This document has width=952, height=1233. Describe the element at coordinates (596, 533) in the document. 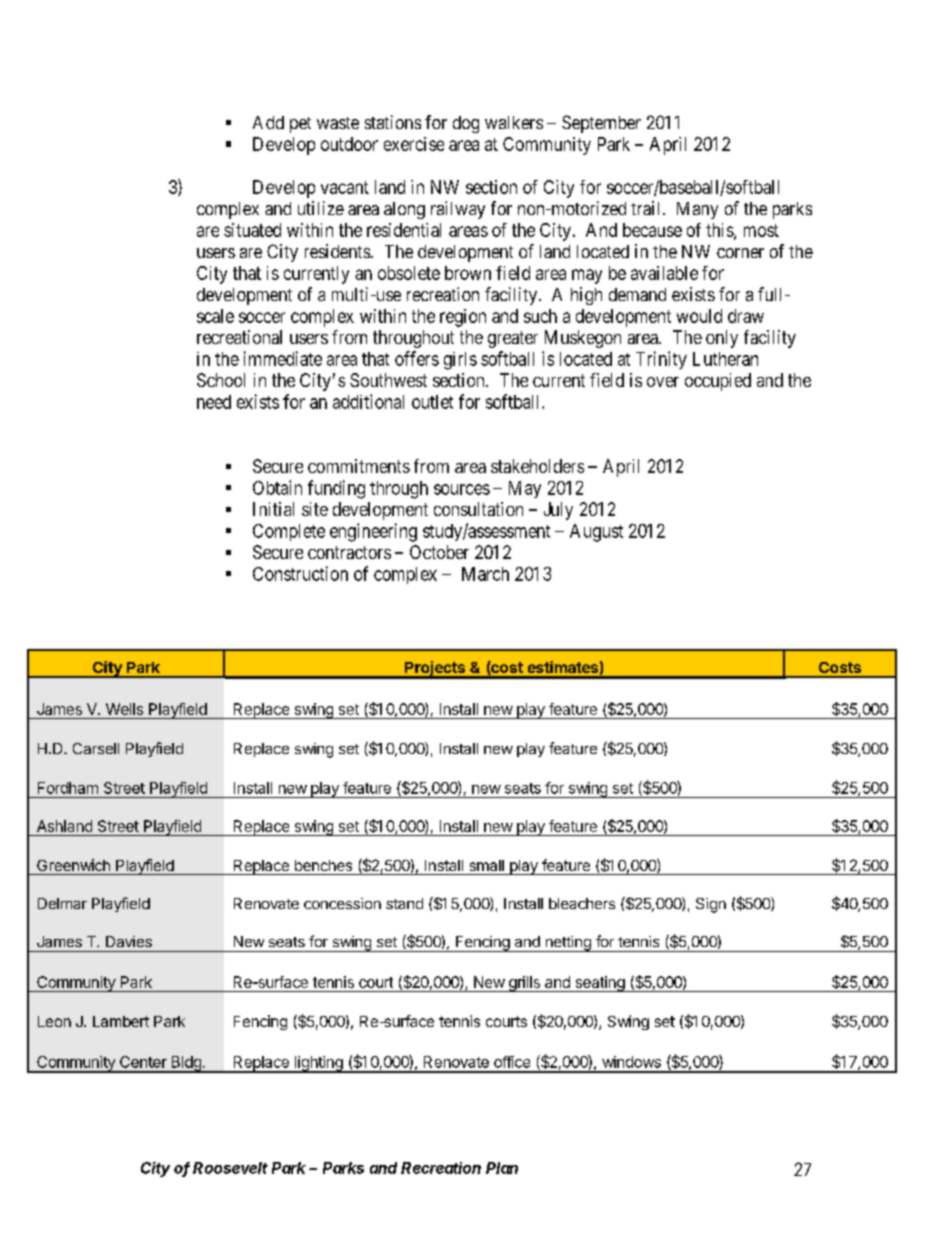

I see `August` at that location.
